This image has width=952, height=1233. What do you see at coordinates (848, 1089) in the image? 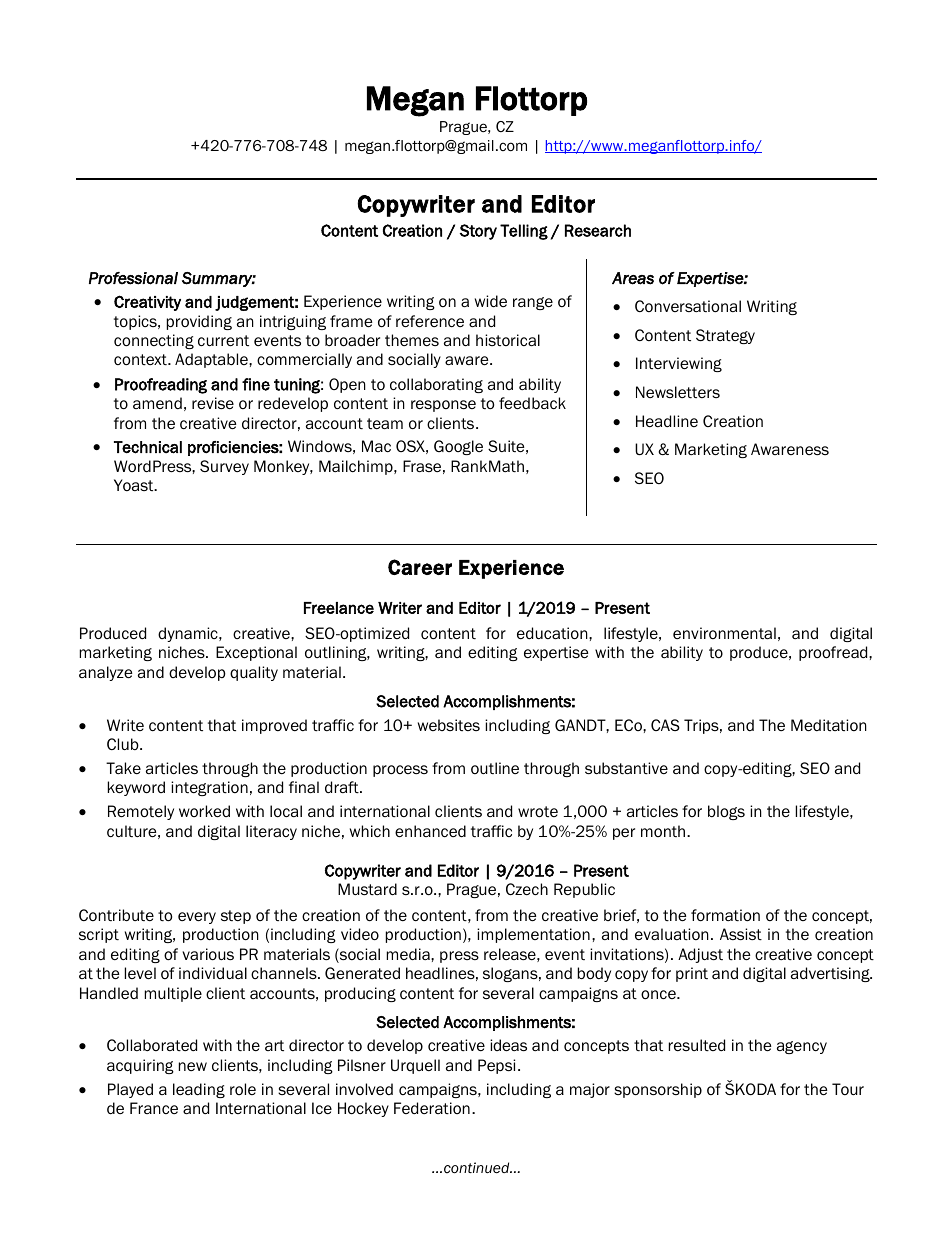
I see `Tour` at bounding box center [848, 1089].
